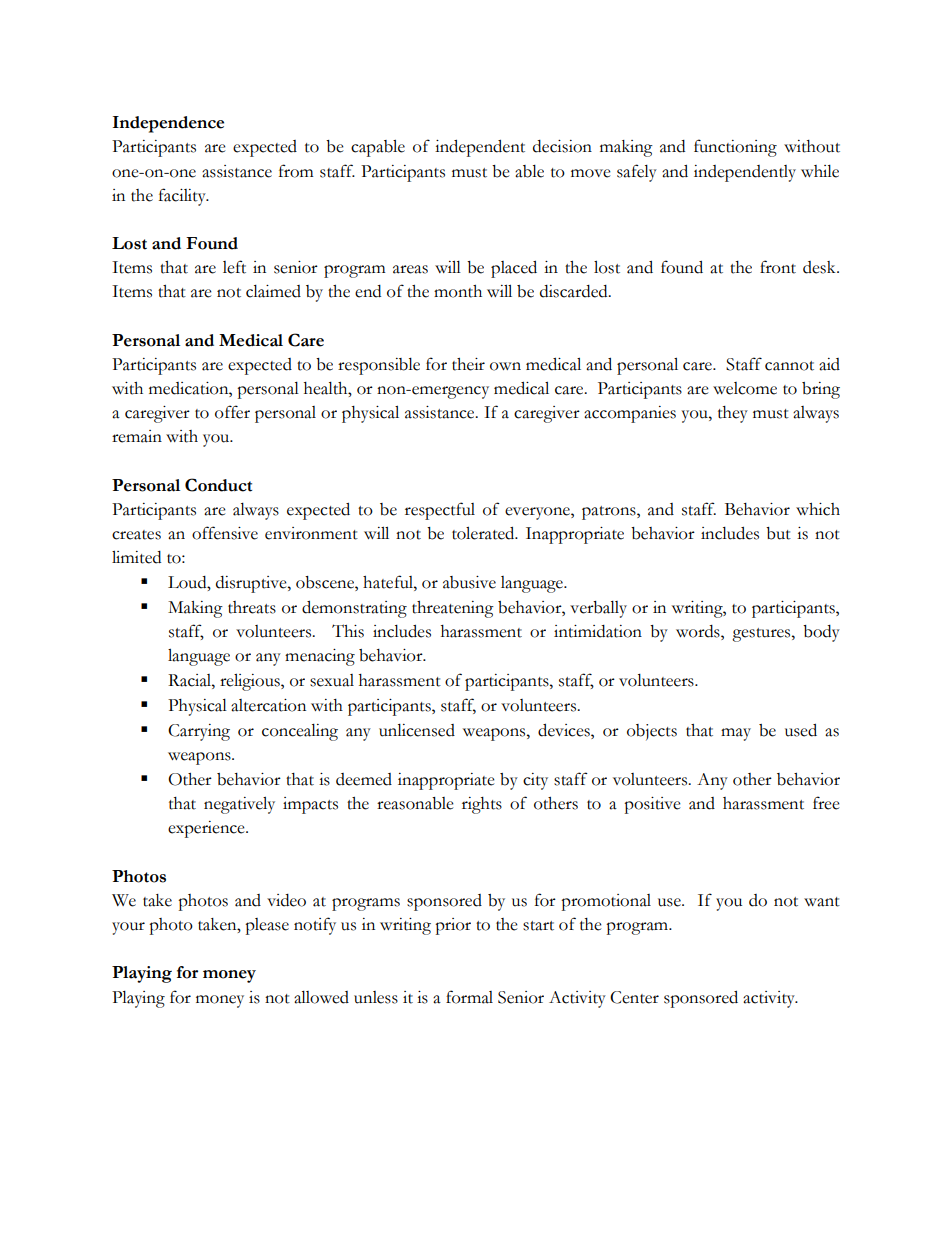 The image size is (952, 1233). What do you see at coordinates (778, 533) in the image?
I see `but` at bounding box center [778, 533].
